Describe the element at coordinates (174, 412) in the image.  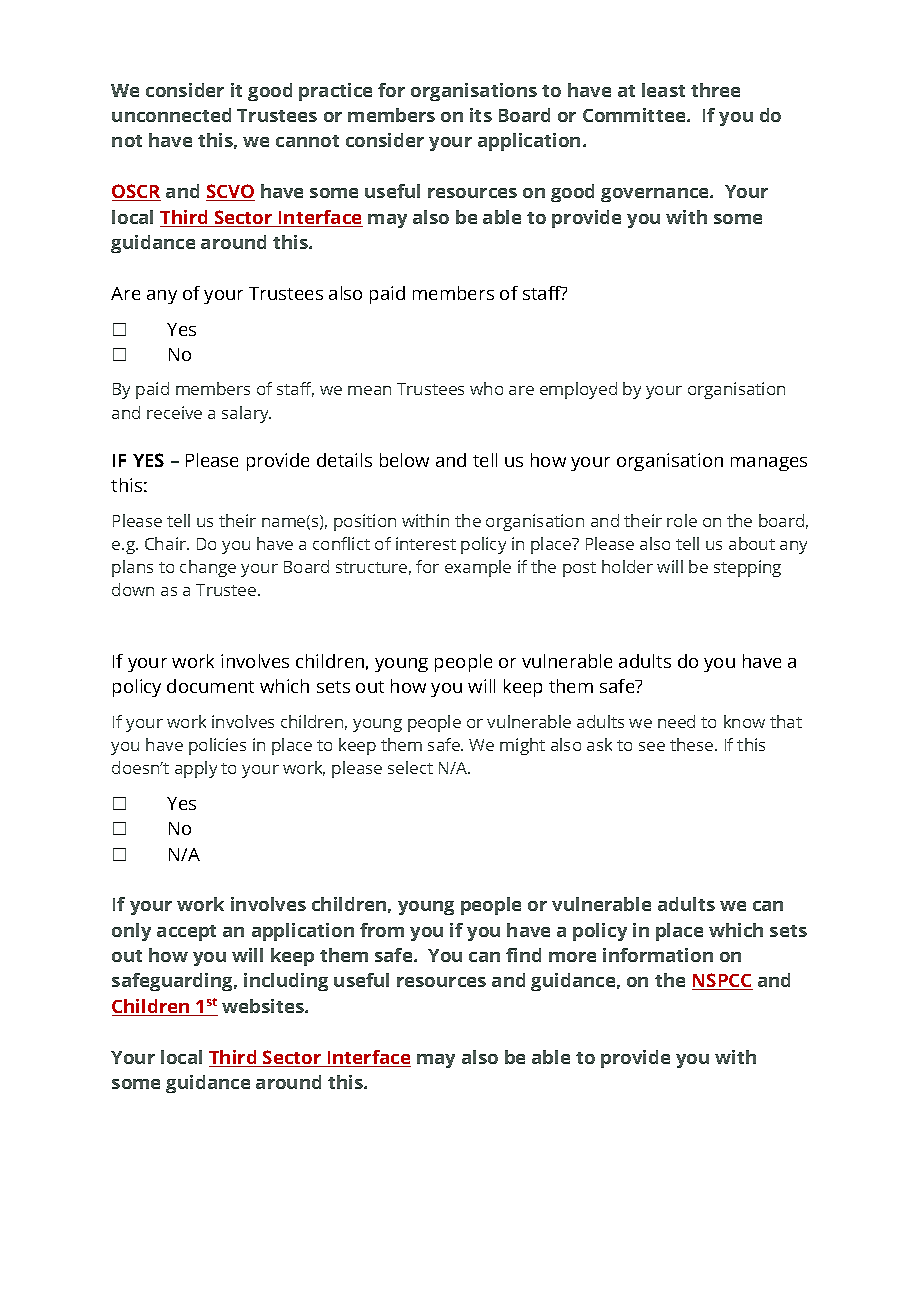
I see `receive` at that location.
